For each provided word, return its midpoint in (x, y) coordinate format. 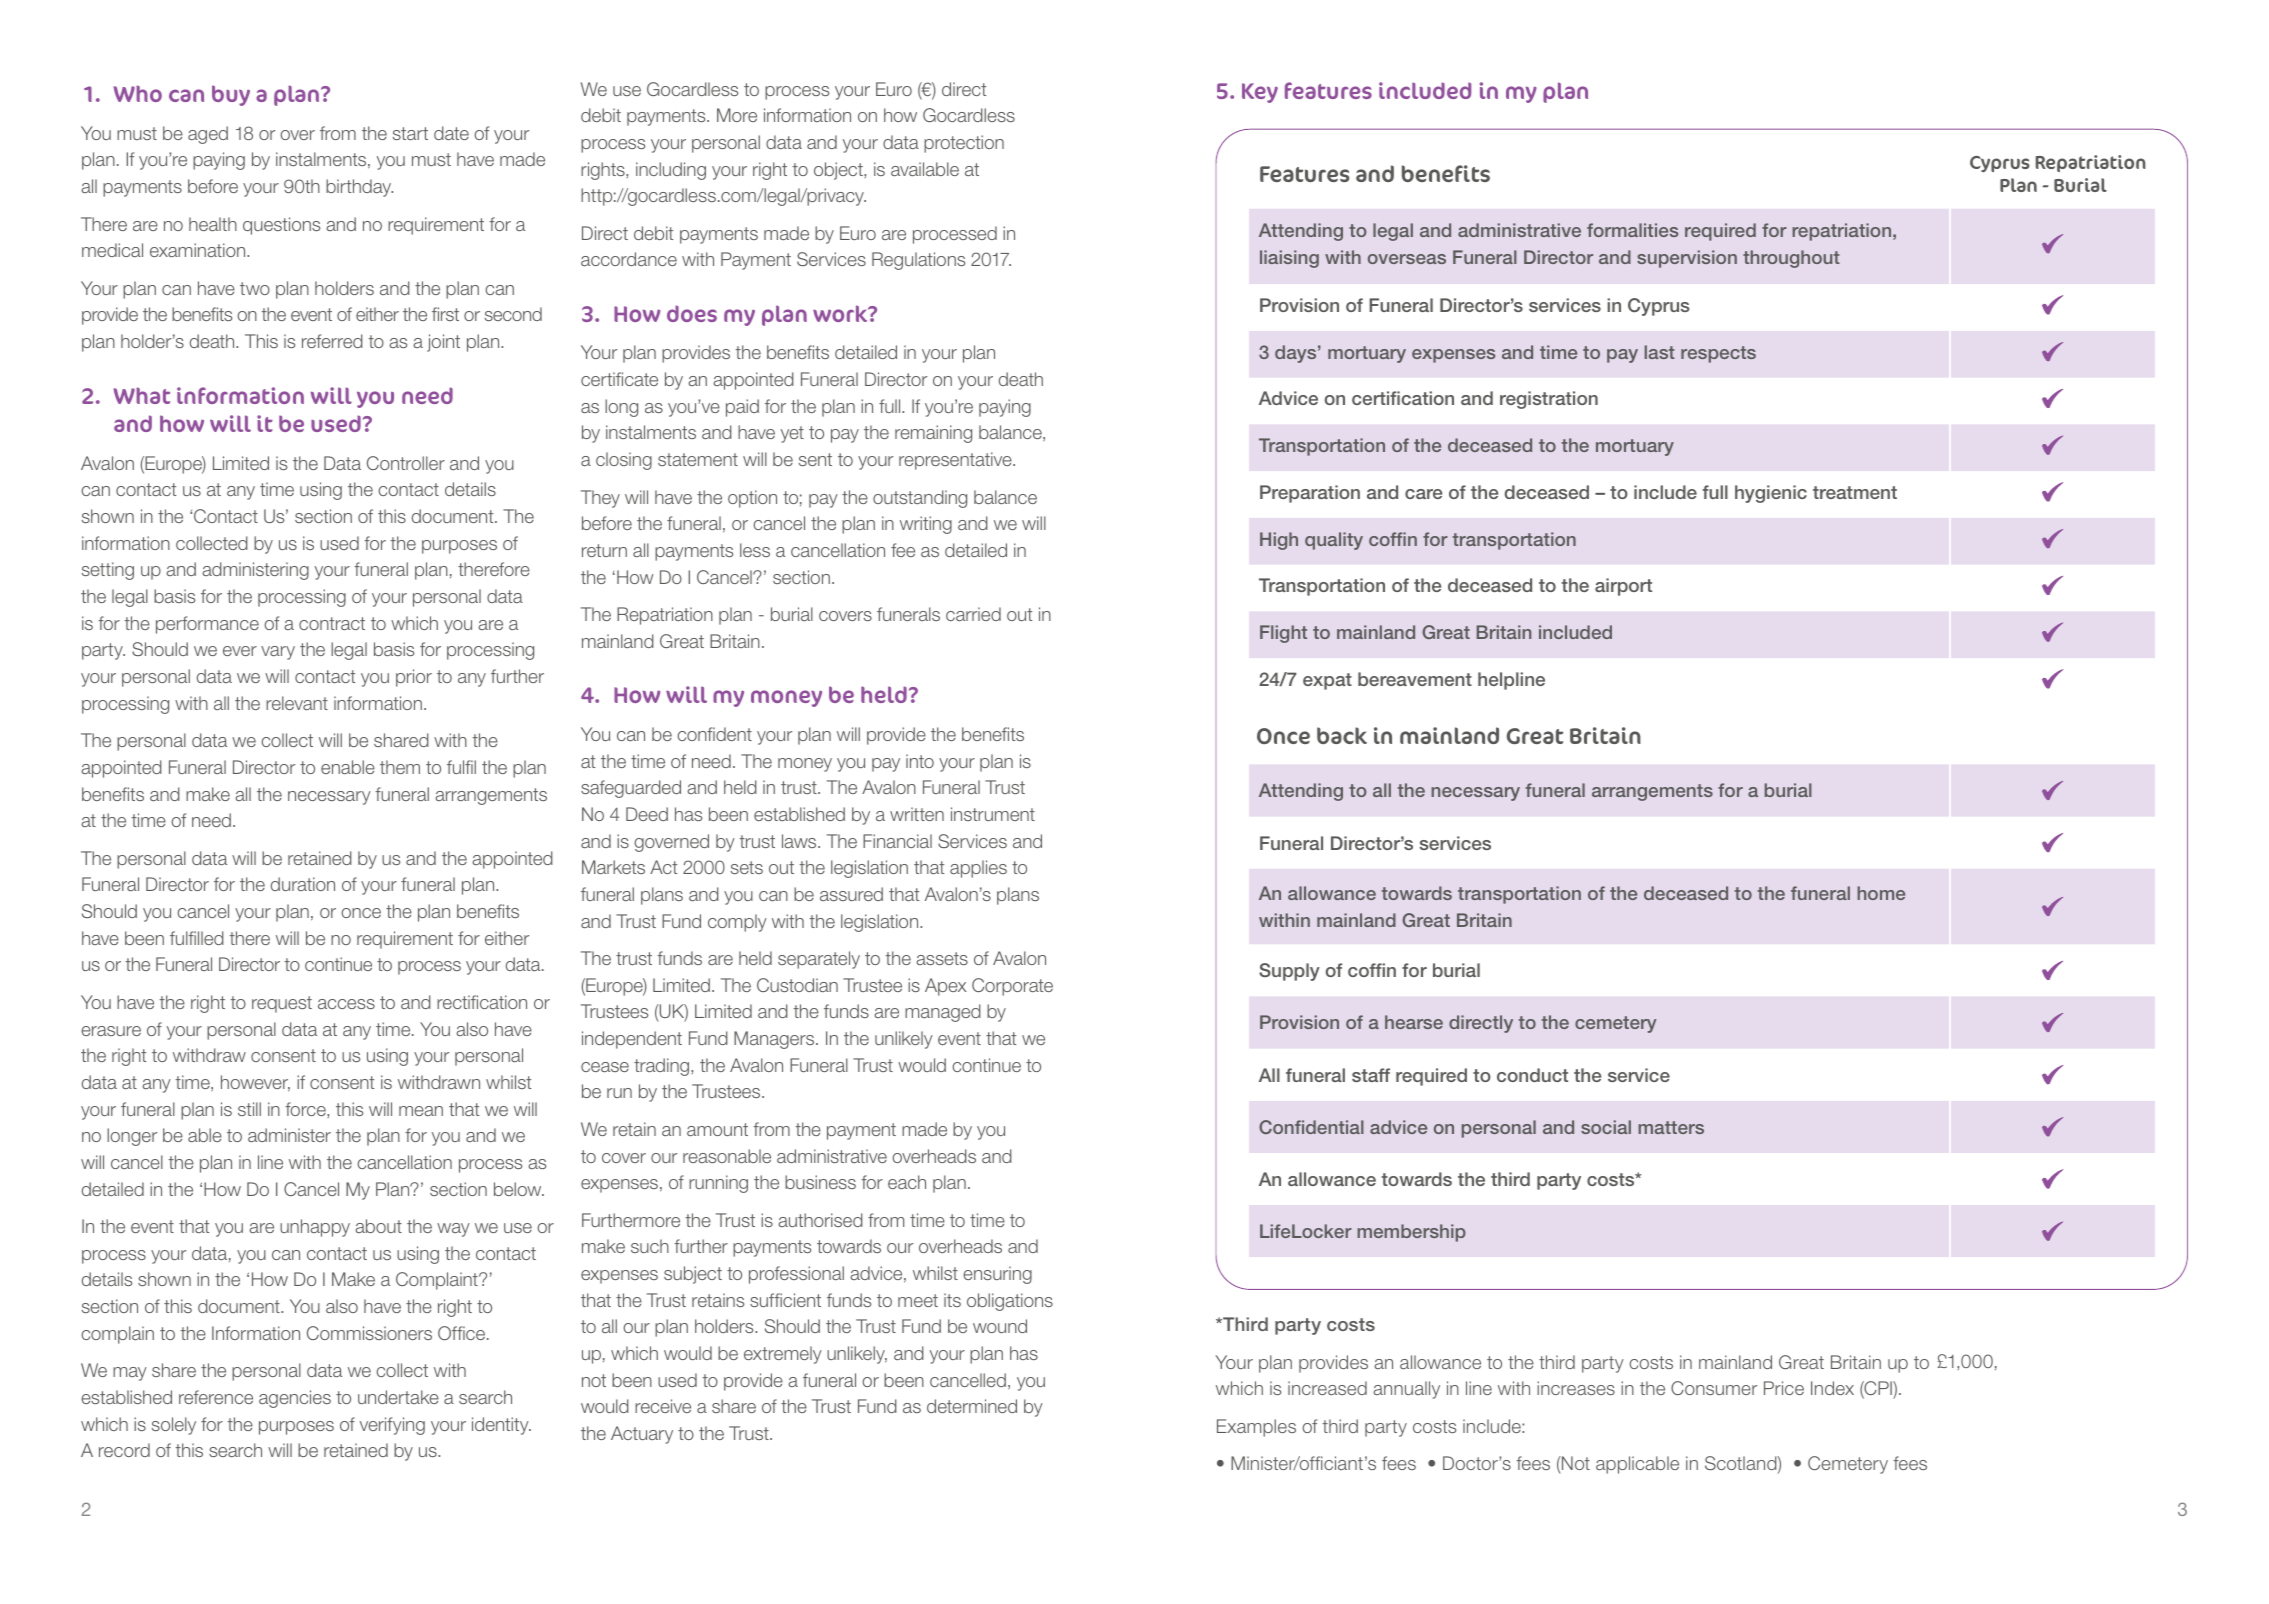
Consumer (1714, 1388)
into (920, 761)
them (400, 767)
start (410, 133)
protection (964, 144)
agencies (295, 1399)
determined (972, 1406)
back (1342, 735)
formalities (1632, 230)
